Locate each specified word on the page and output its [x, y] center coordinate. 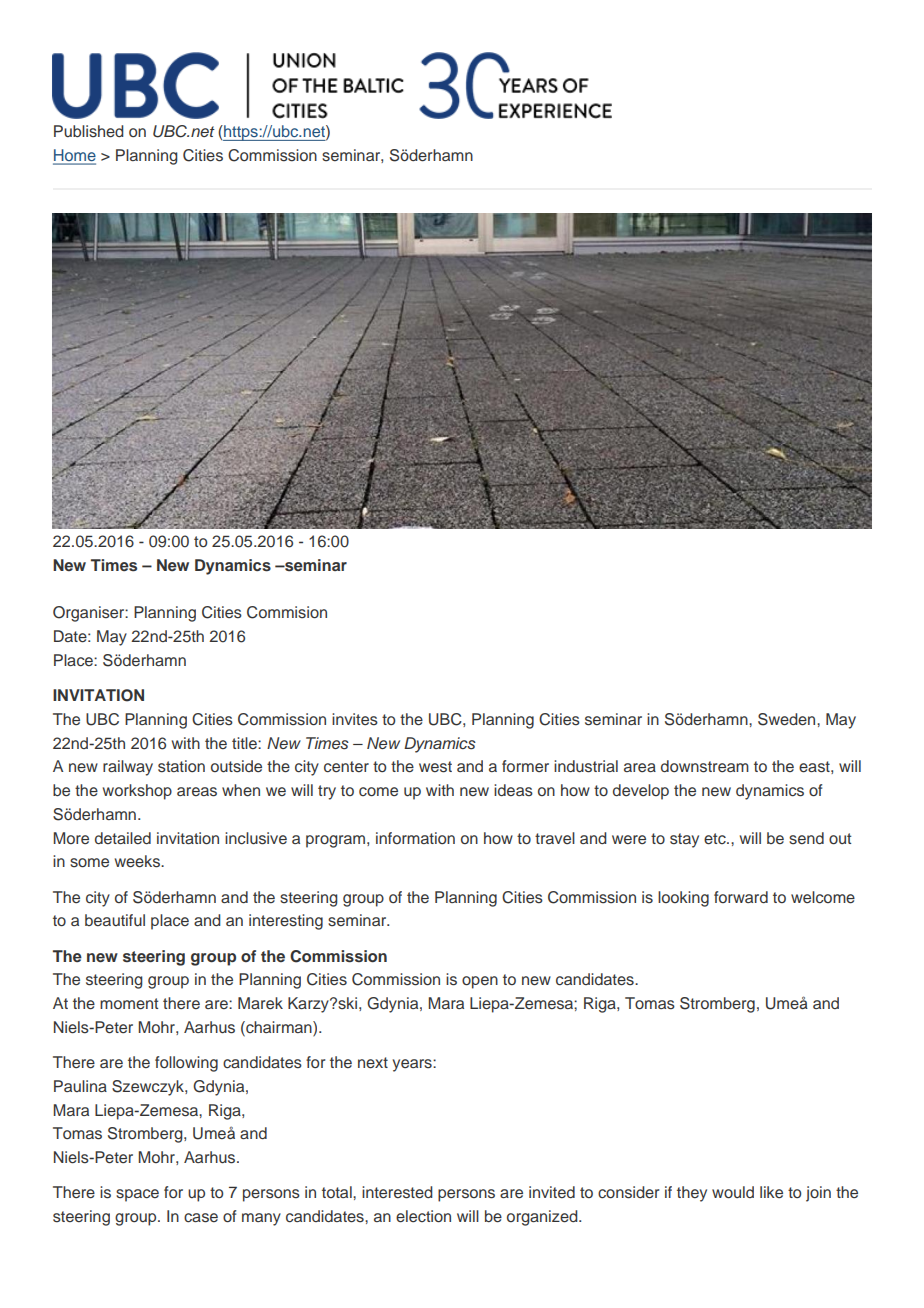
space [137, 1195]
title [245, 743]
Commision [287, 612]
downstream [705, 766]
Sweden [788, 719]
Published [89, 131]
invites [355, 719]
